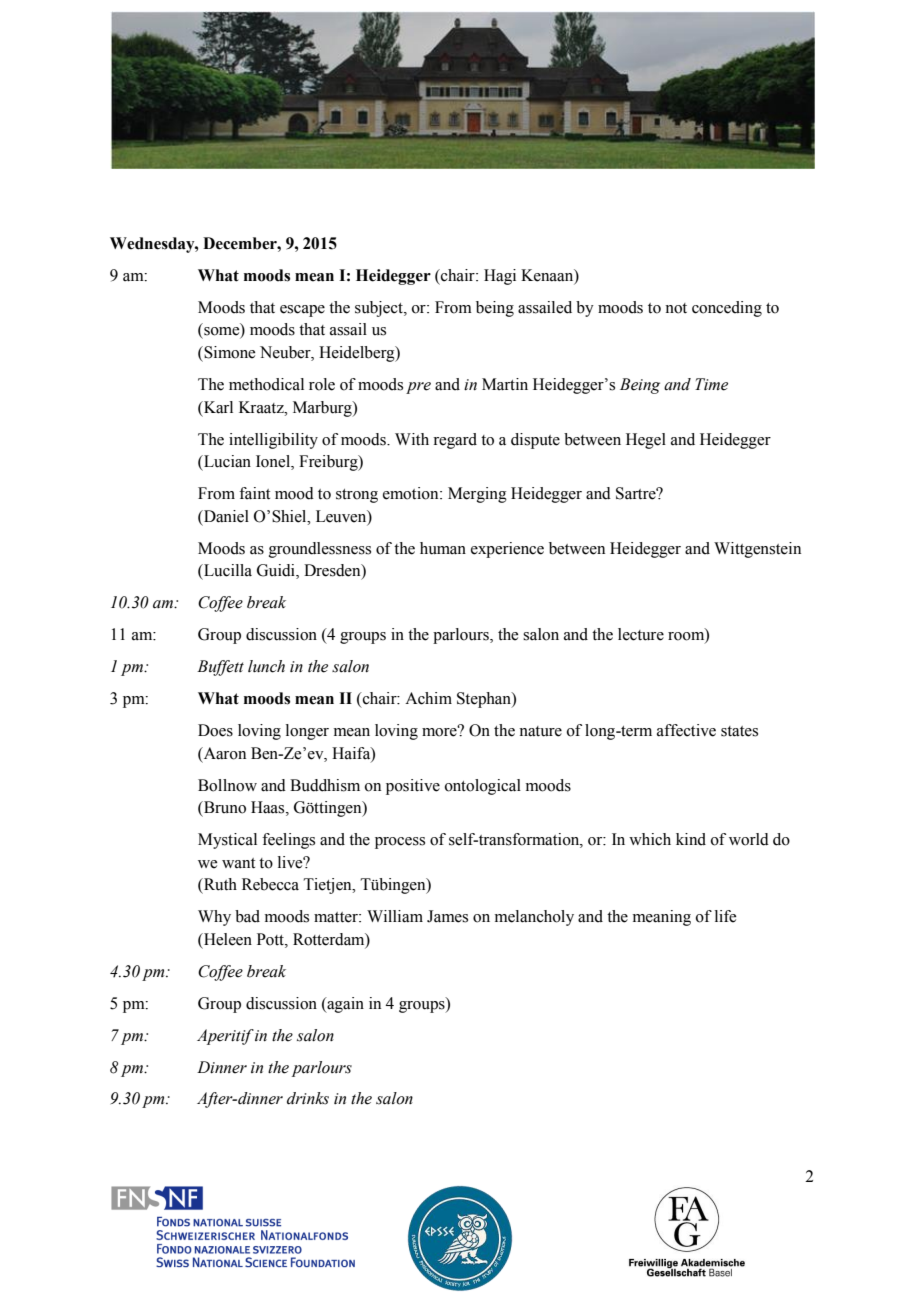 This page has width=924, height=1307. Describe the element at coordinates (254, 493) in the page. I see `faint` at that location.
